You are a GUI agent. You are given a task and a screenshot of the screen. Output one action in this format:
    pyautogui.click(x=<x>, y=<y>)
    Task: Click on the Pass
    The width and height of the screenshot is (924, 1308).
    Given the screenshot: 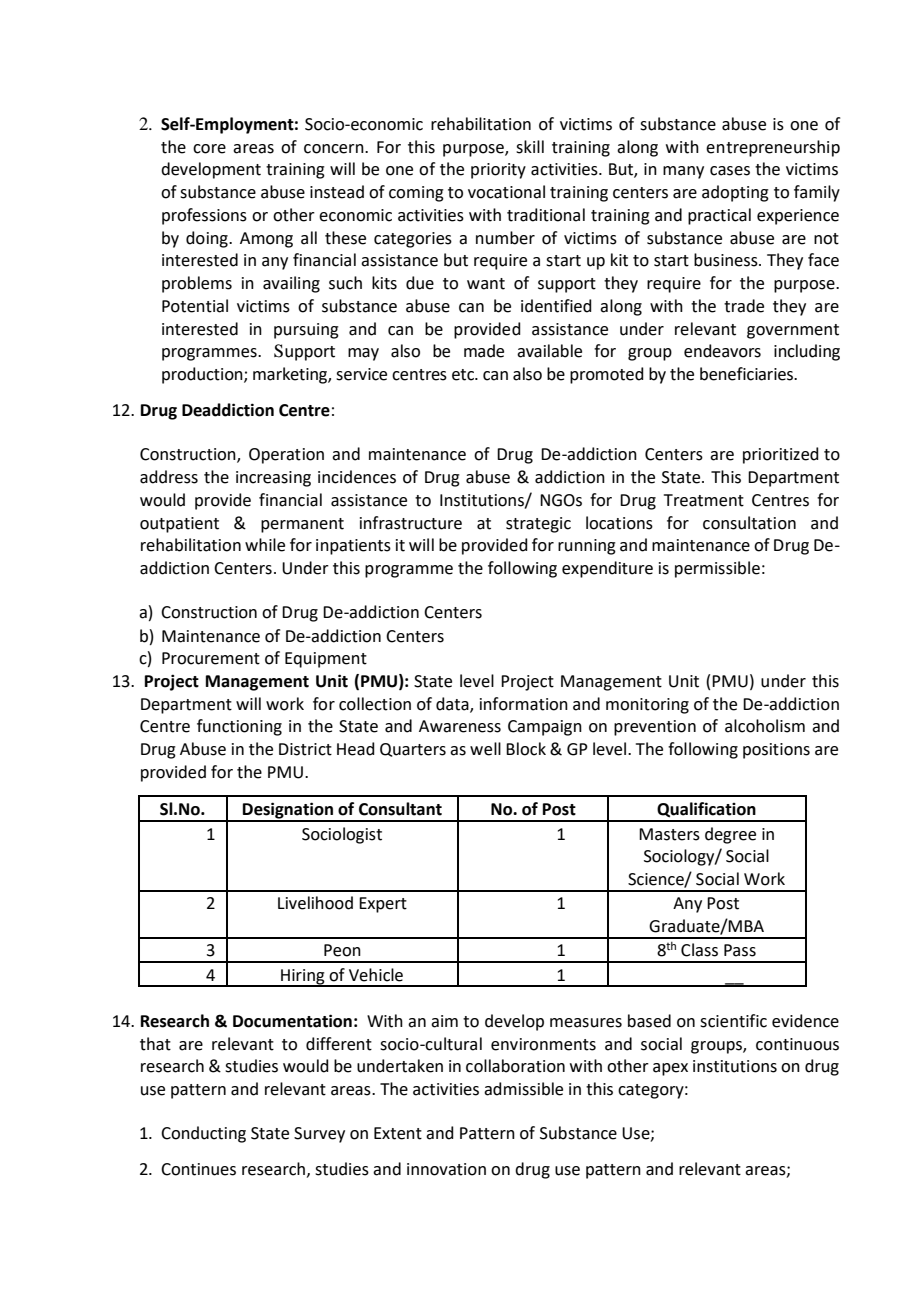 What is the action you would take?
    pyautogui.click(x=740, y=950)
